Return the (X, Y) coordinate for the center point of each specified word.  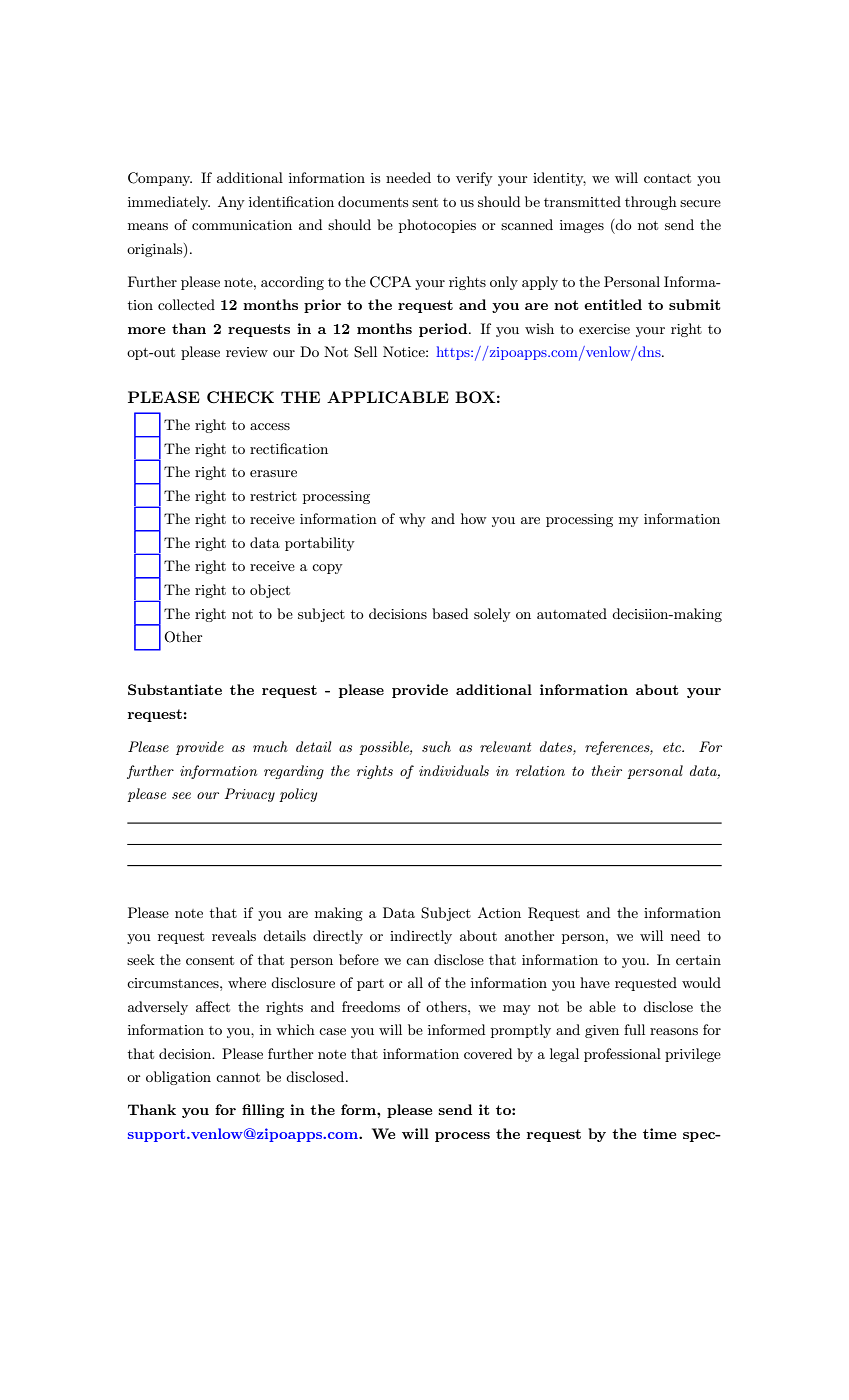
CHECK (240, 397)
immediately (169, 203)
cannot (238, 1077)
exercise (604, 329)
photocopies (437, 226)
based (450, 613)
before (359, 959)
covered (488, 1053)
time (659, 1133)
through (651, 203)
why (412, 520)
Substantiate (175, 689)
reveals (234, 935)
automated (572, 613)
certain (698, 960)
